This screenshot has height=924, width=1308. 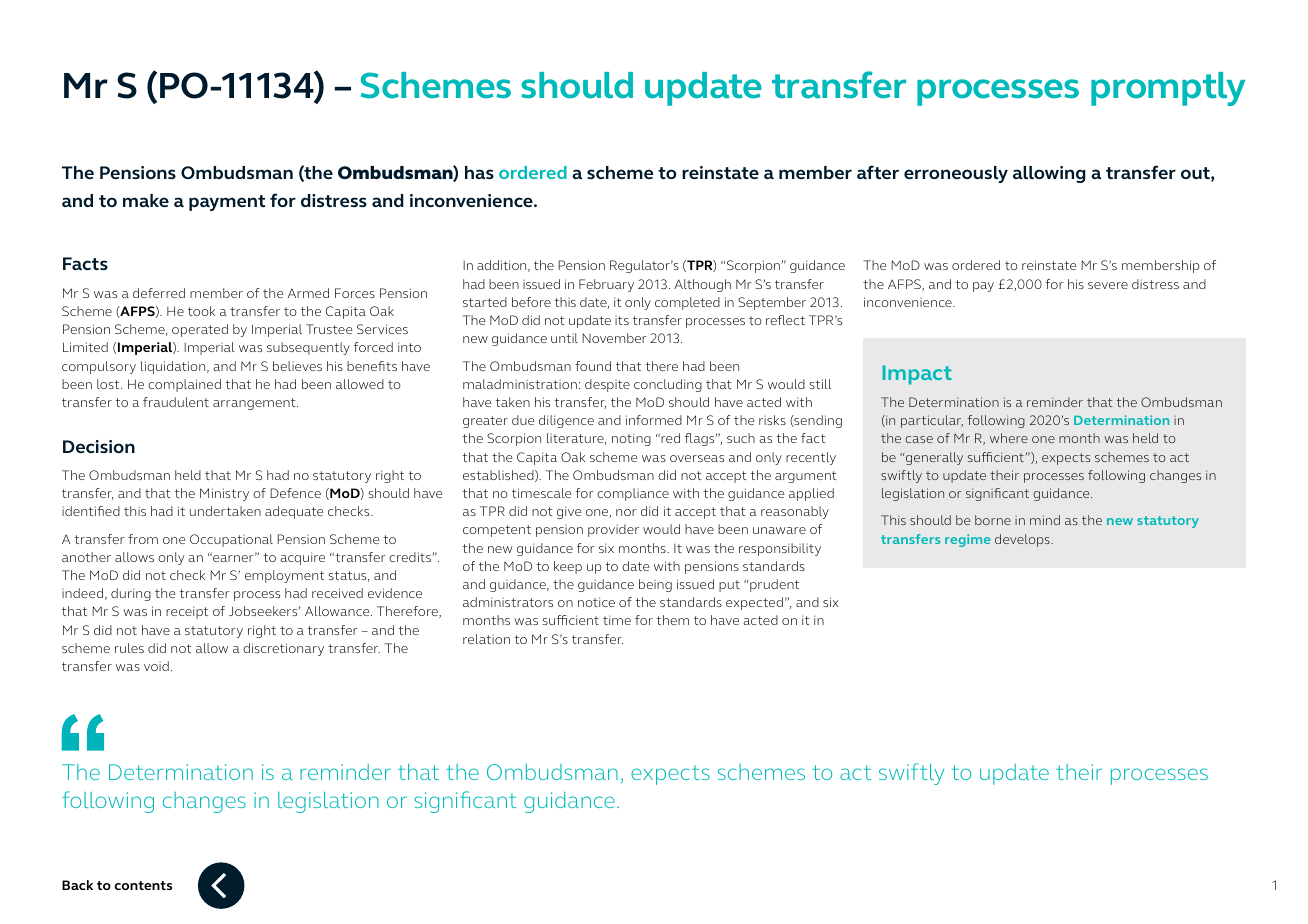 I want to click on promptly, so click(x=1168, y=89).
